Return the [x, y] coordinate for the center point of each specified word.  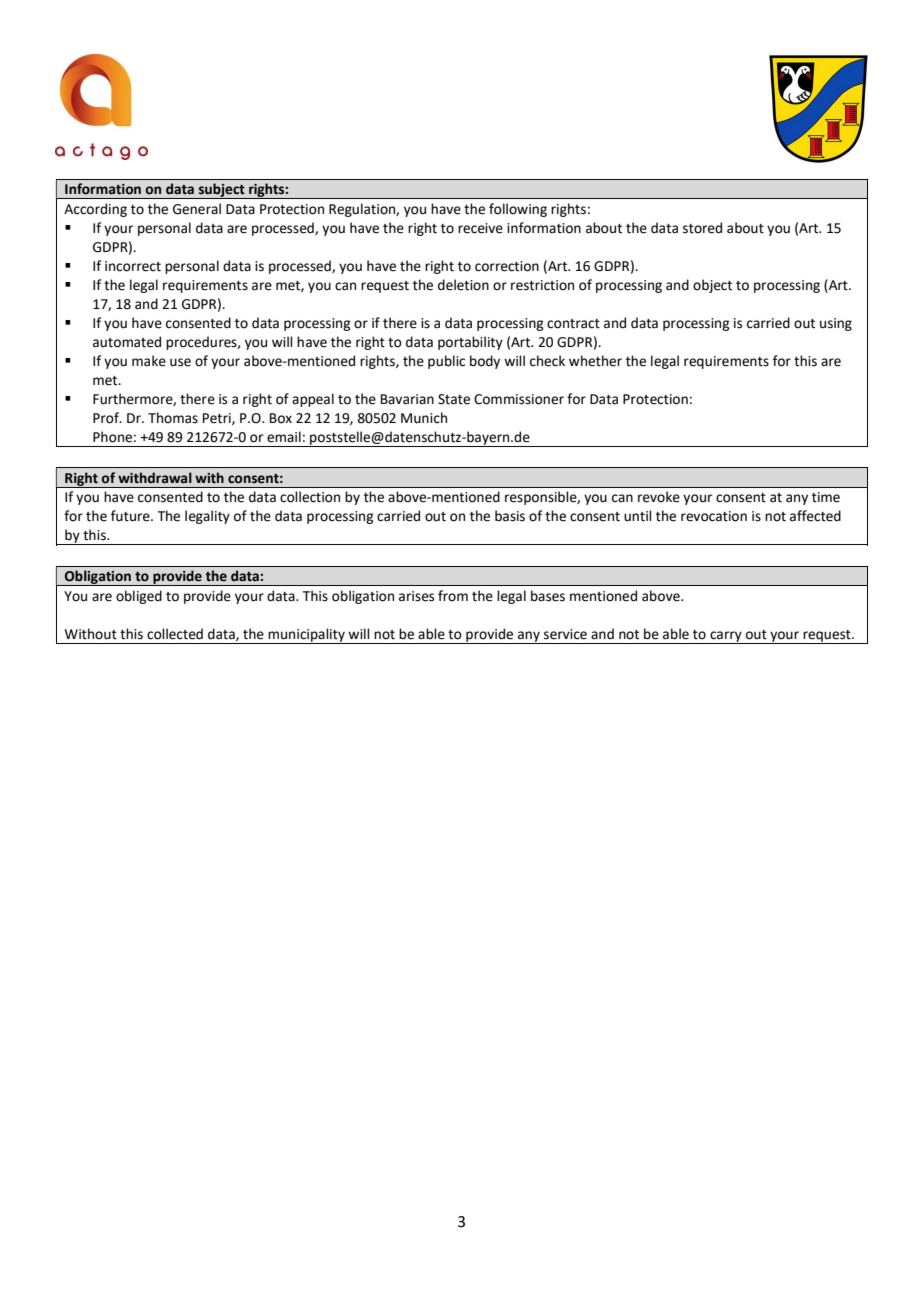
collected [175, 634]
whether [595, 361]
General [197, 209]
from [453, 596]
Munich [424, 418]
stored [702, 228]
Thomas [173, 418]
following [518, 210]
